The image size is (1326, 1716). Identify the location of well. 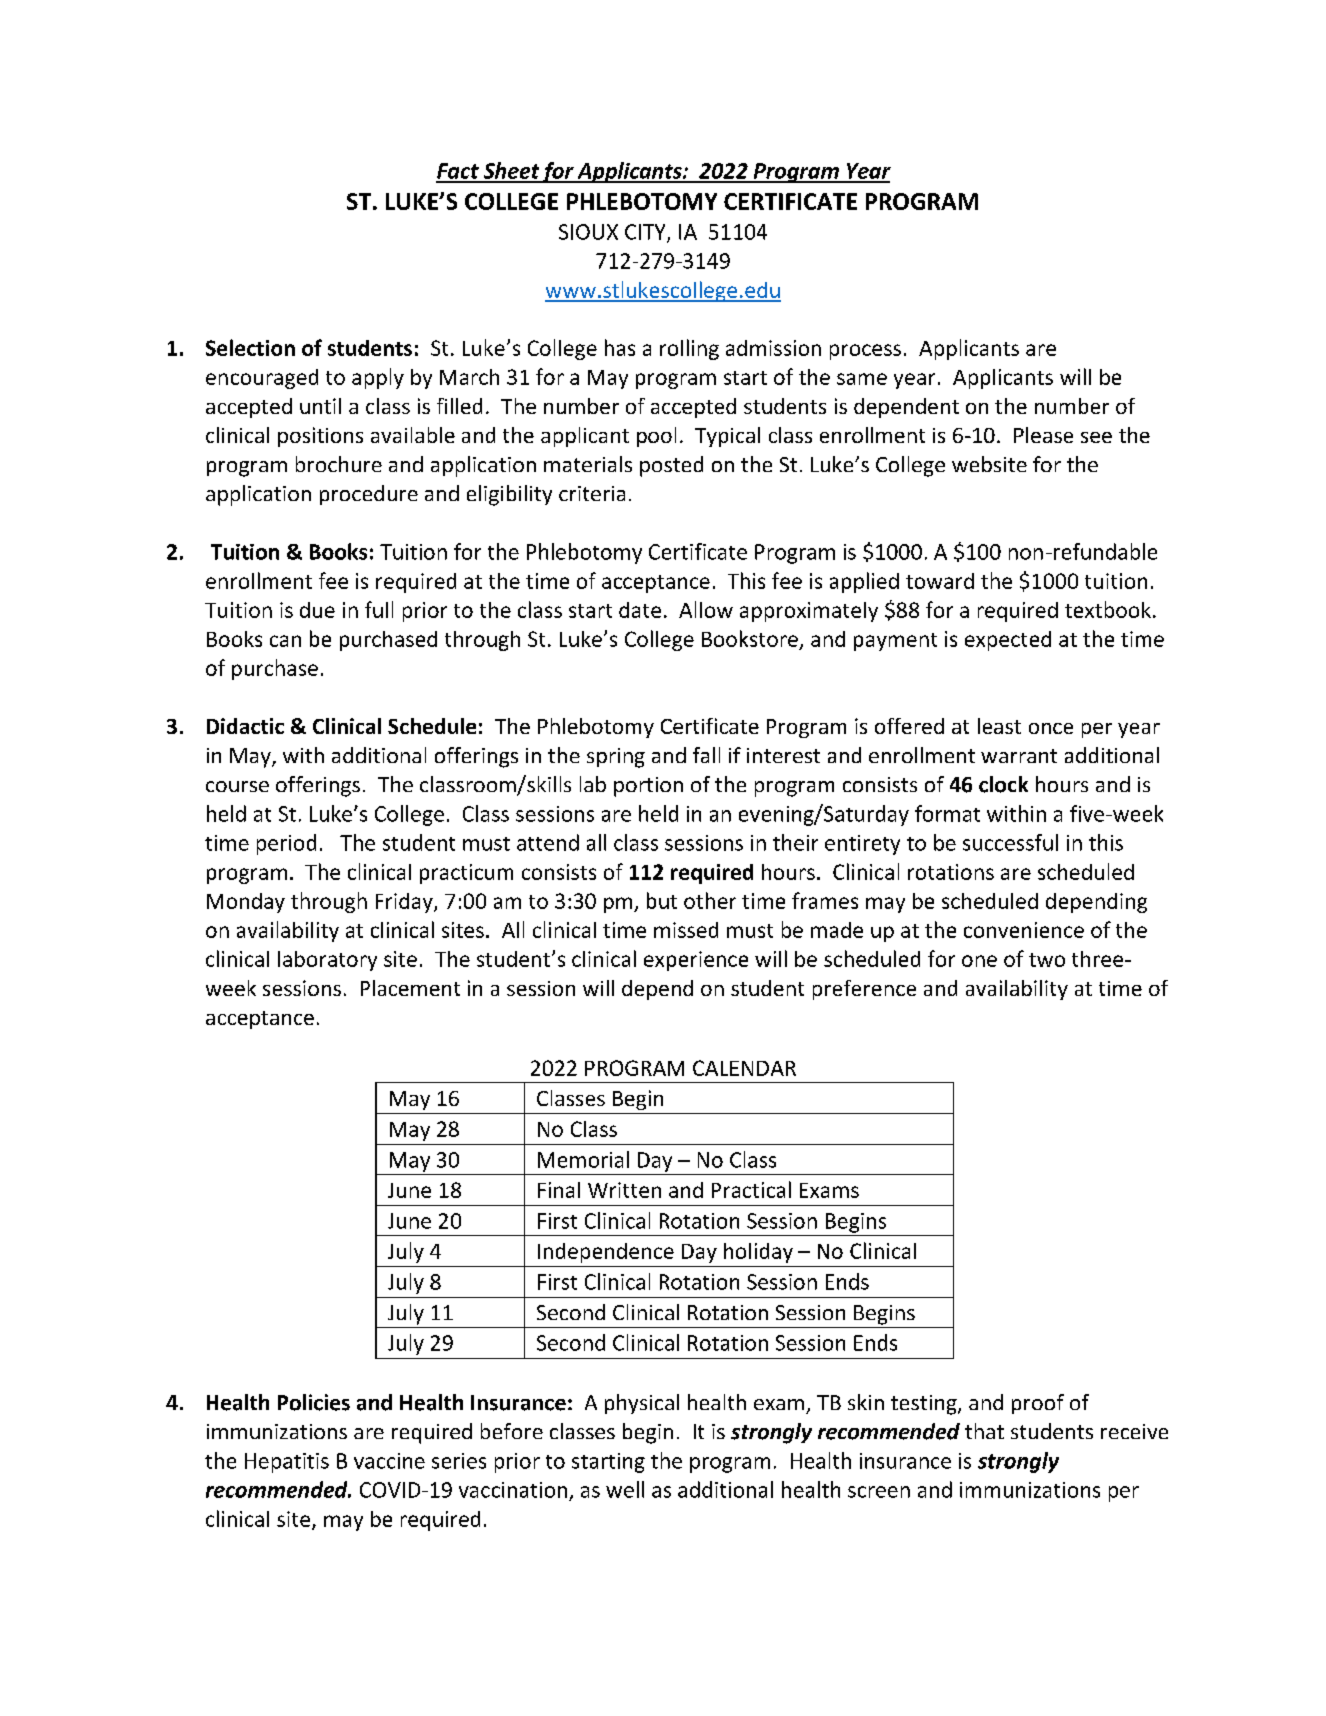
(625, 1489).
